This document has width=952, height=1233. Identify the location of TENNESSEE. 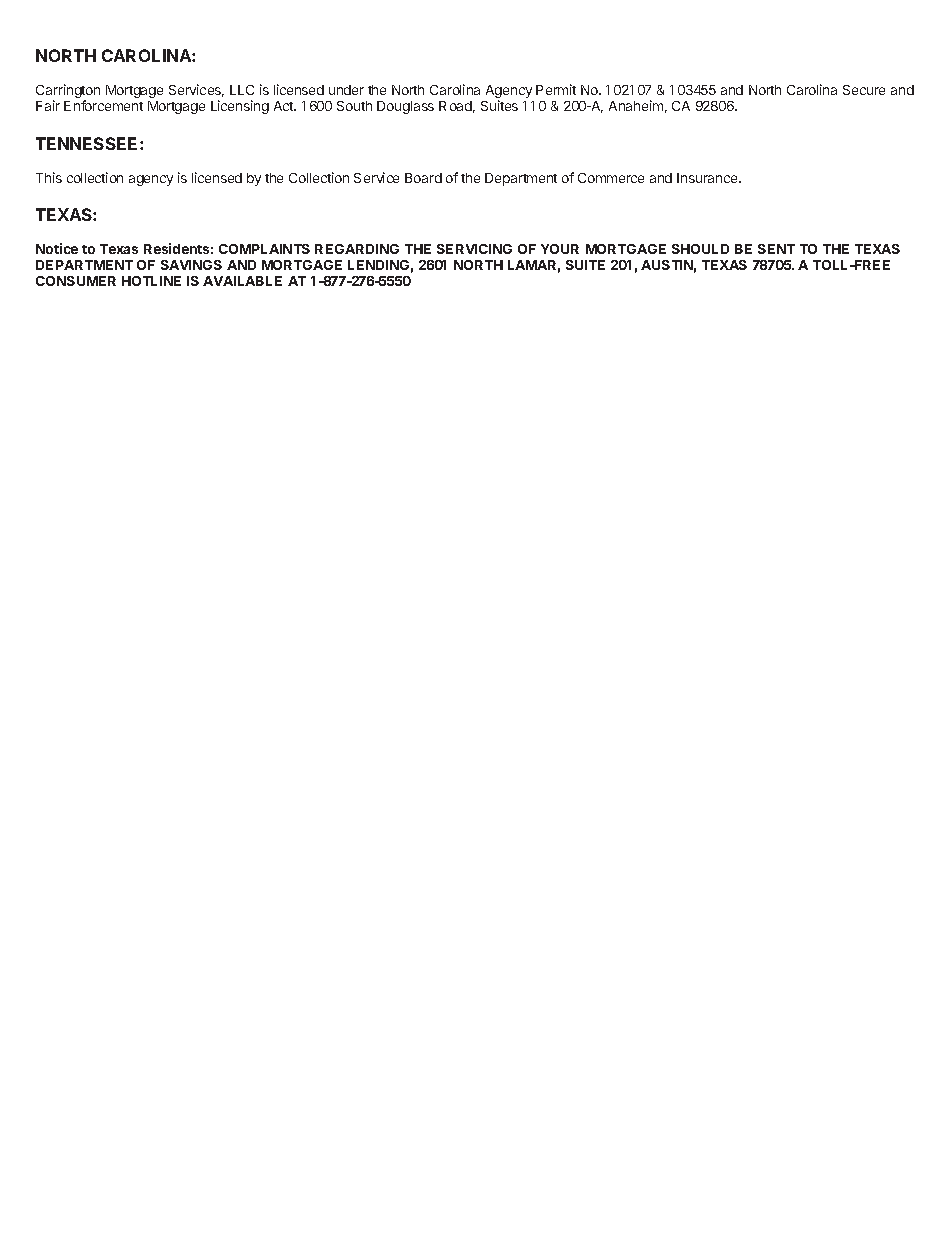
(88, 143).
